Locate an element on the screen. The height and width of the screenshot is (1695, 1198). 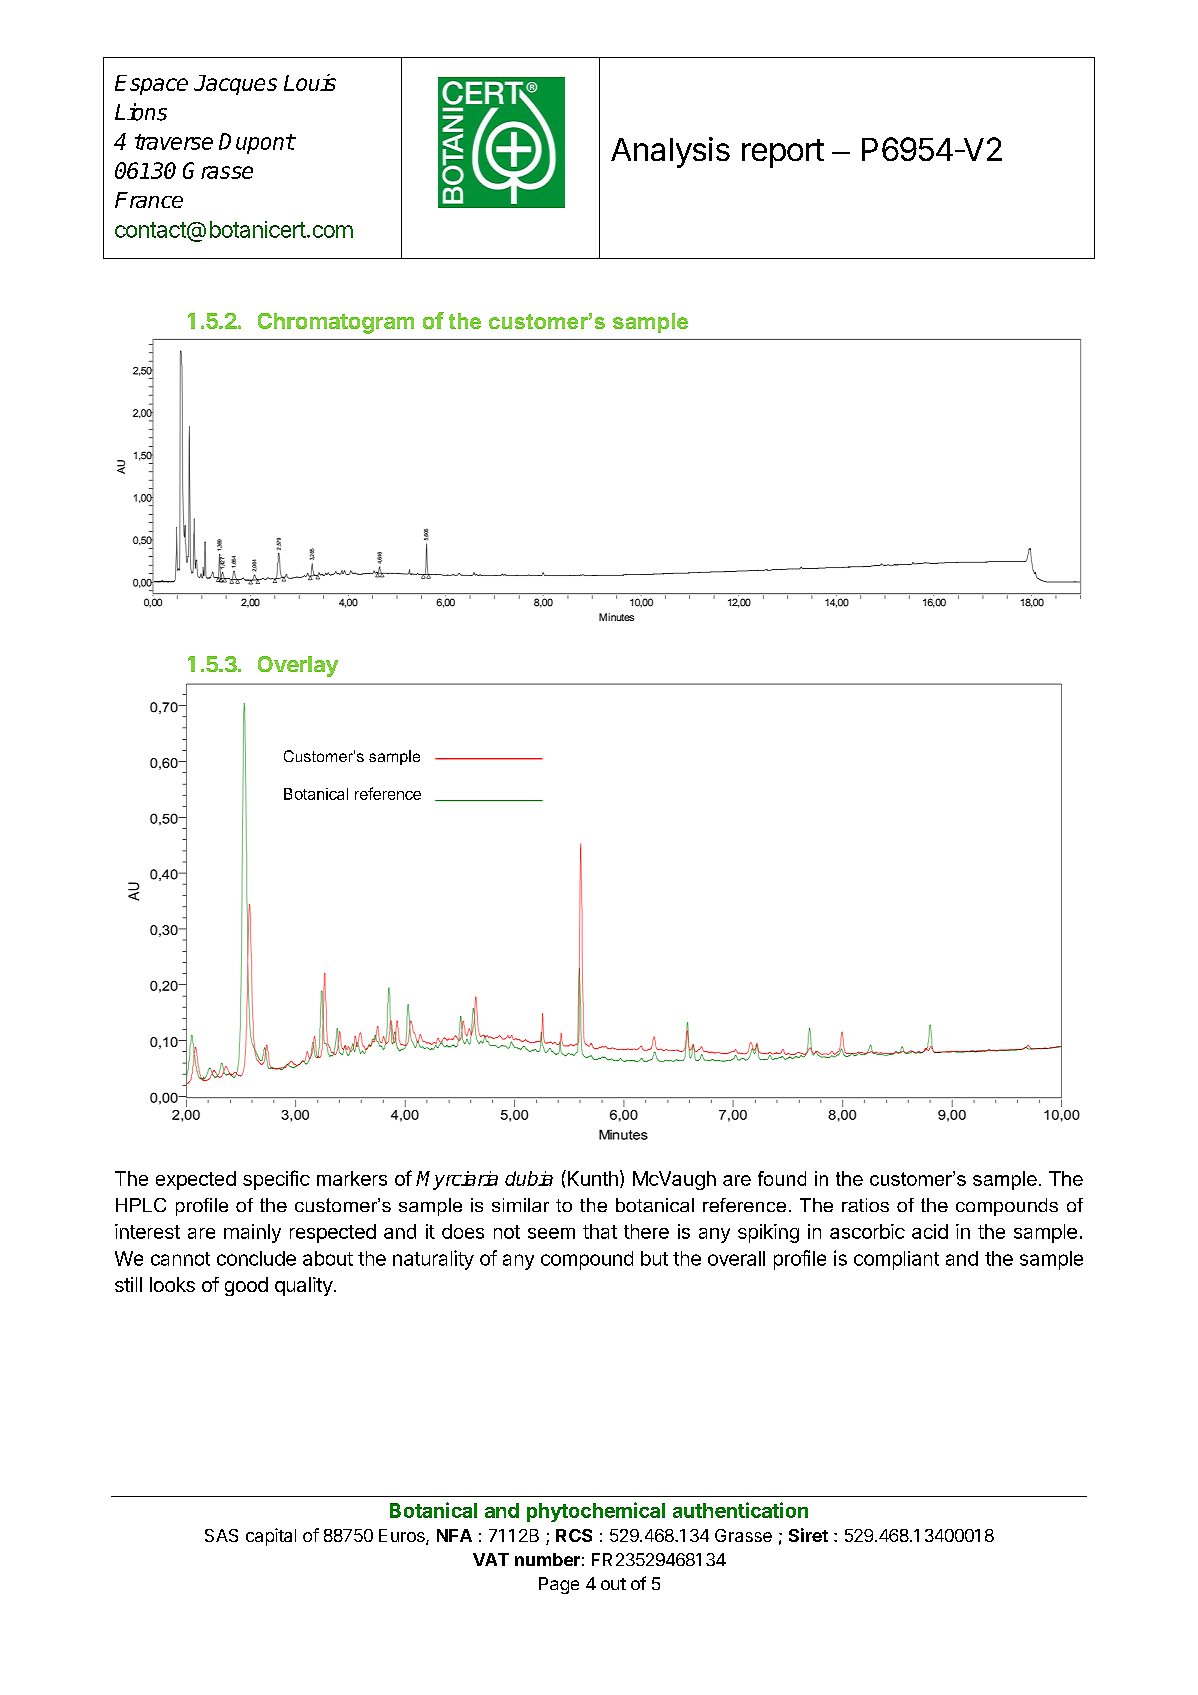
found is located at coordinates (782, 1178).
